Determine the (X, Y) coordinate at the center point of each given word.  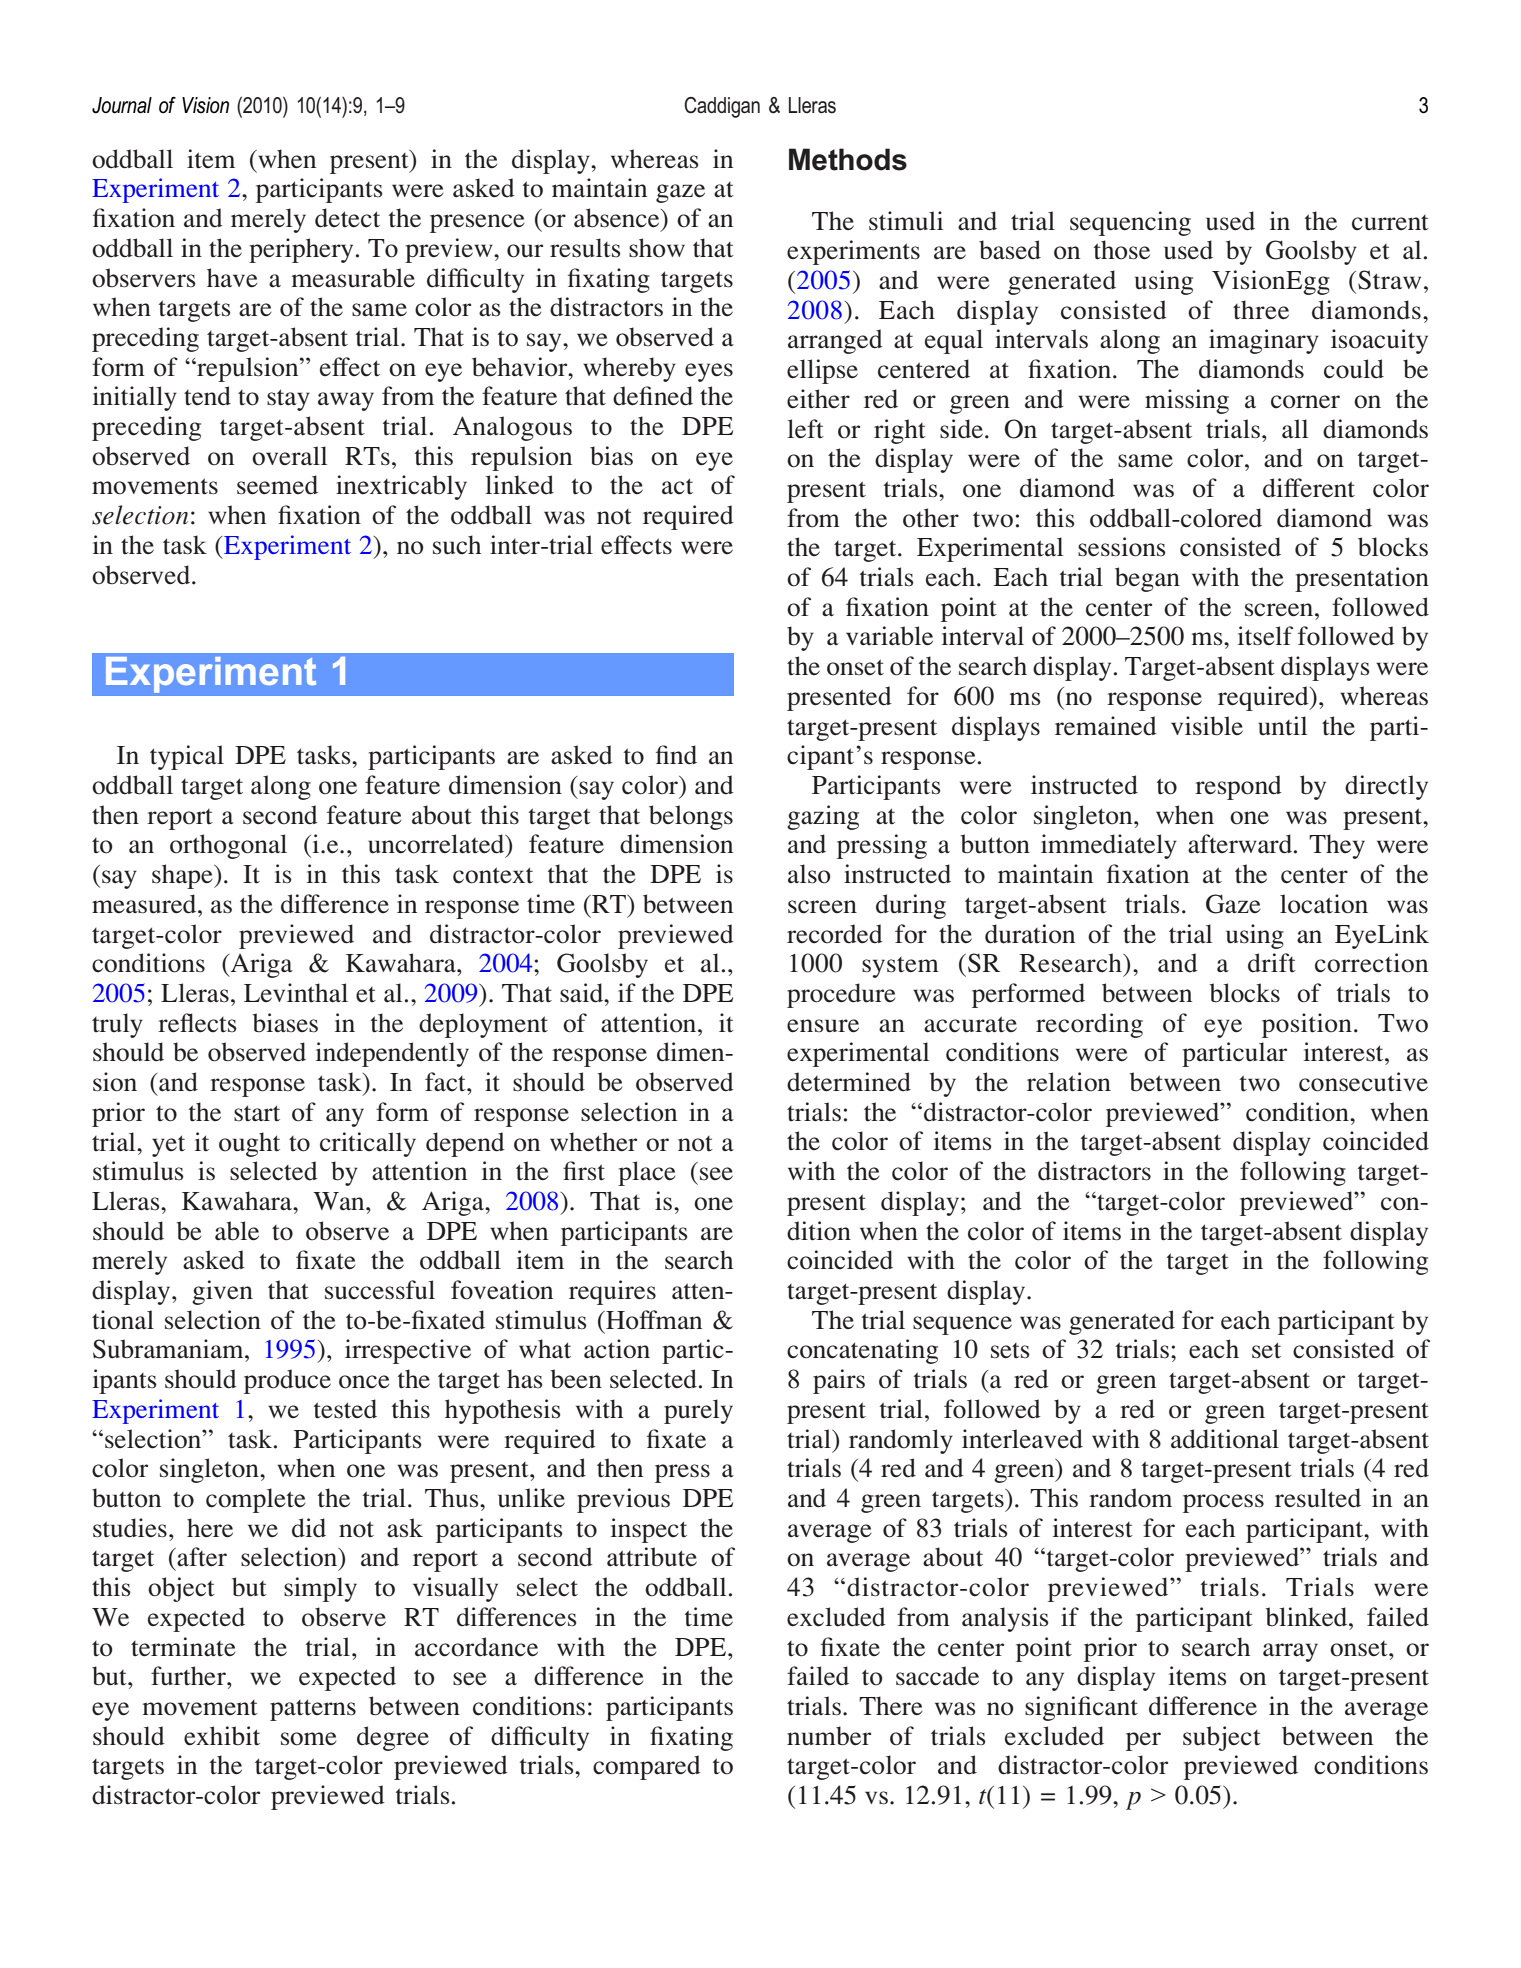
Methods (848, 159)
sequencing (1130, 223)
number (829, 1736)
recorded (835, 934)
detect (347, 218)
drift (1272, 962)
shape (183, 876)
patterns (313, 1710)
